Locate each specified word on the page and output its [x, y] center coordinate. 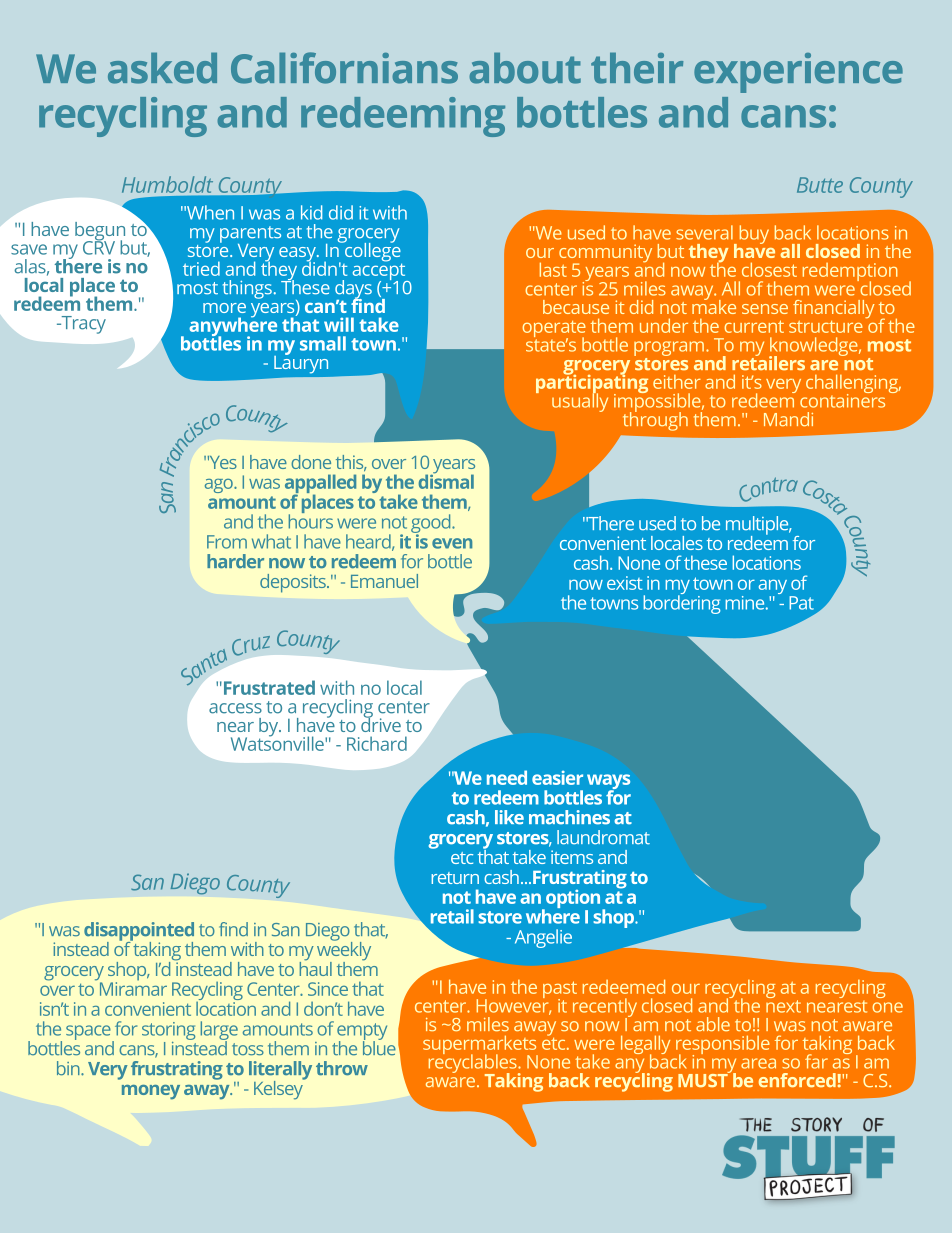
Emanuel [384, 581]
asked [162, 68]
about [525, 68]
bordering [681, 603]
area [758, 1063]
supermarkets [480, 1046]
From [227, 542]
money [151, 1092]
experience [798, 73]
